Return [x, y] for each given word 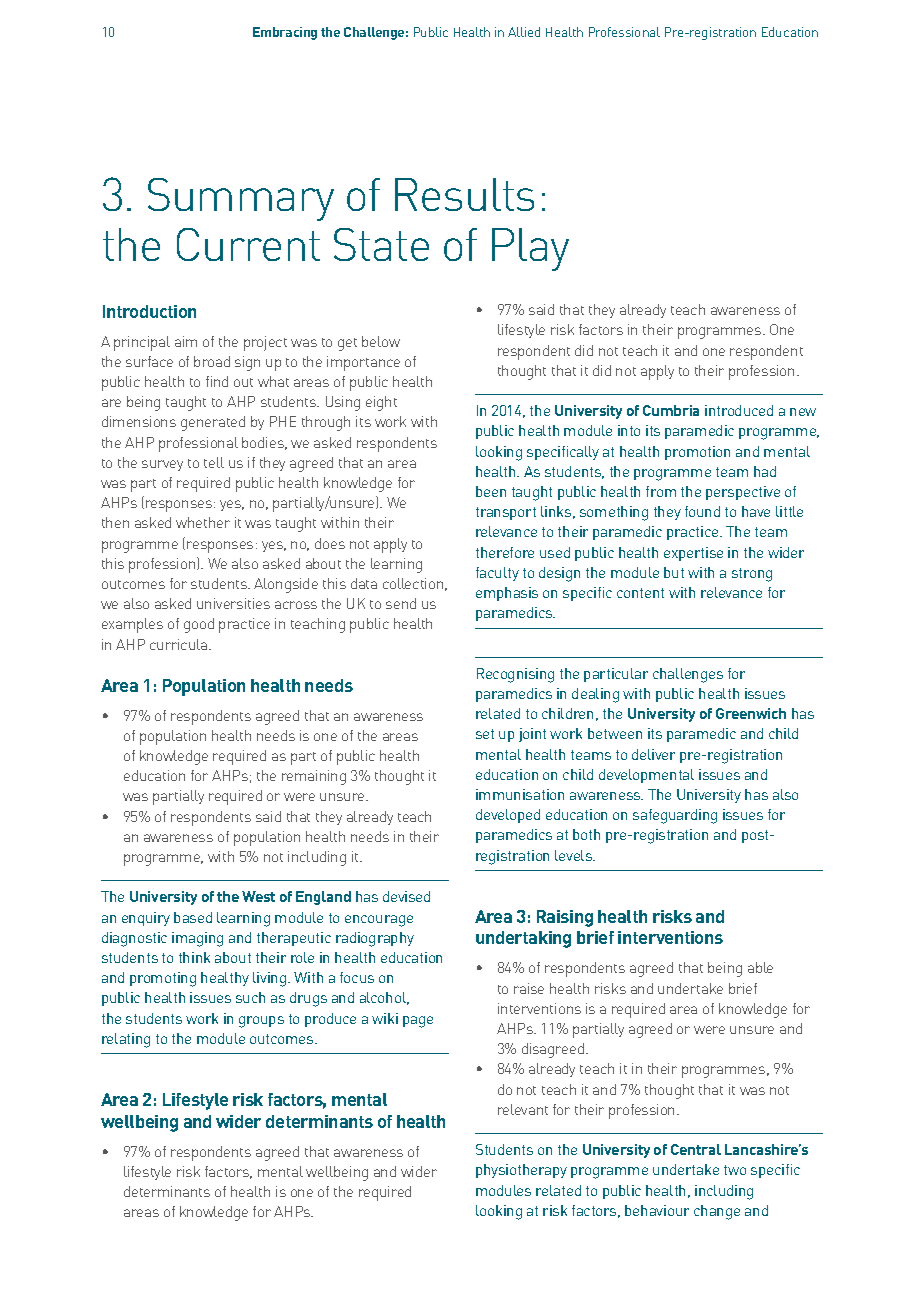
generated [213, 423]
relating [126, 1040]
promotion [697, 453]
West [258, 896]
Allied [524, 32]
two [735, 1170]
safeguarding [675, 816]
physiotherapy [521, 1171]
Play [530, 249]
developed [508, 816]
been [491, 491]
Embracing [285, 33]
